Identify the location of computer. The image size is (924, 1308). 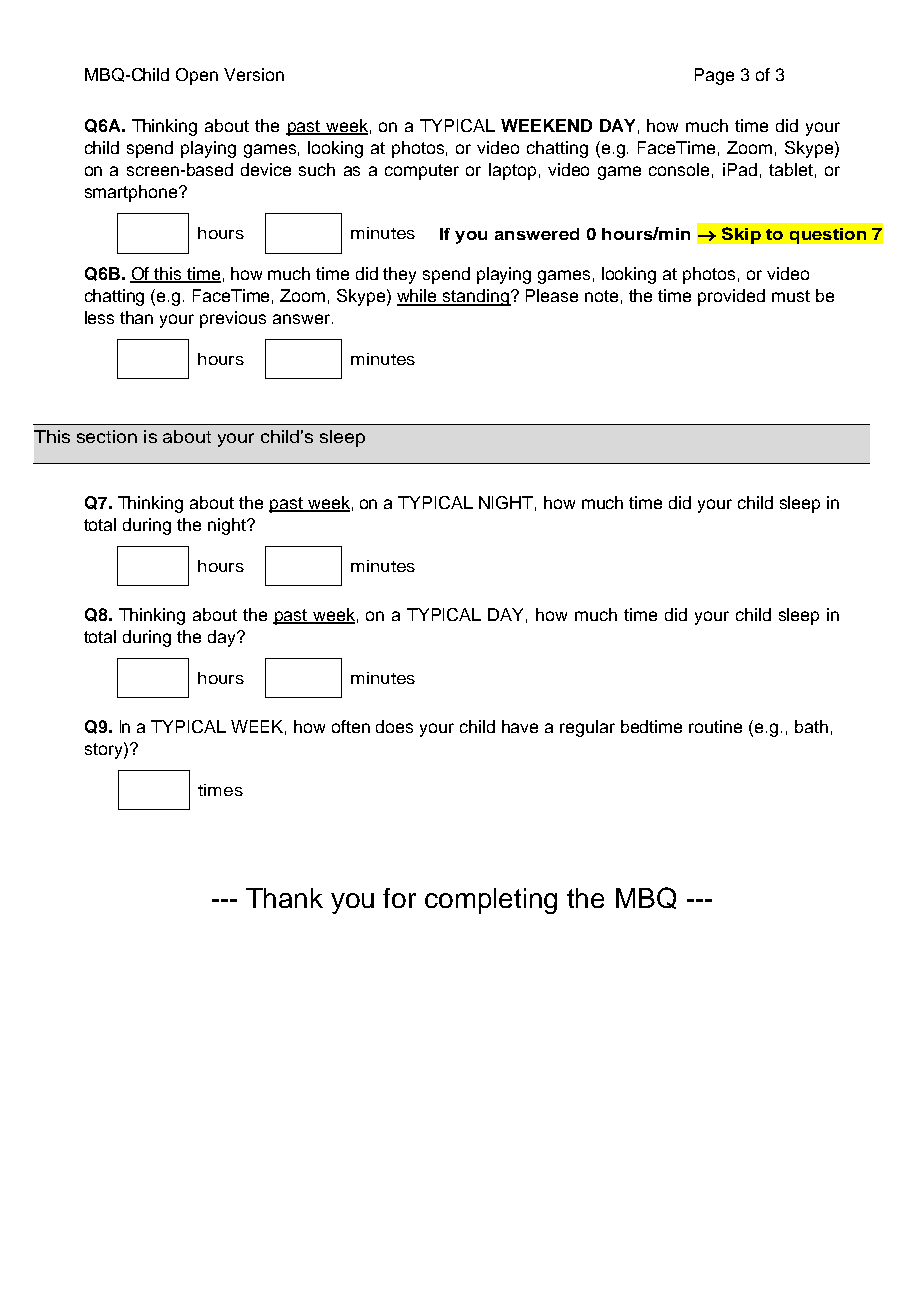
(422, 172).
